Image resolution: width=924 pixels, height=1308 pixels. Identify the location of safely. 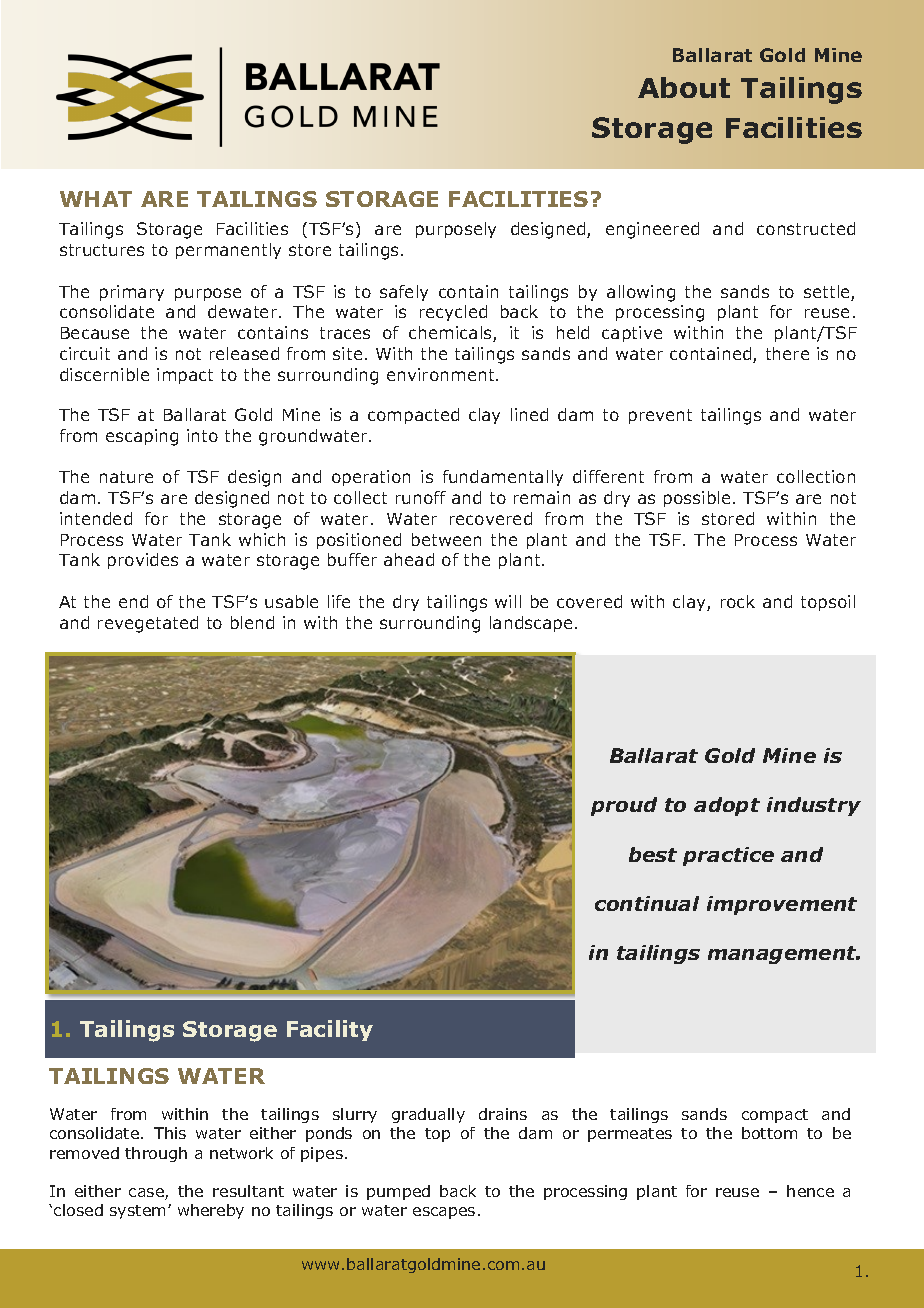
(404, 293).
